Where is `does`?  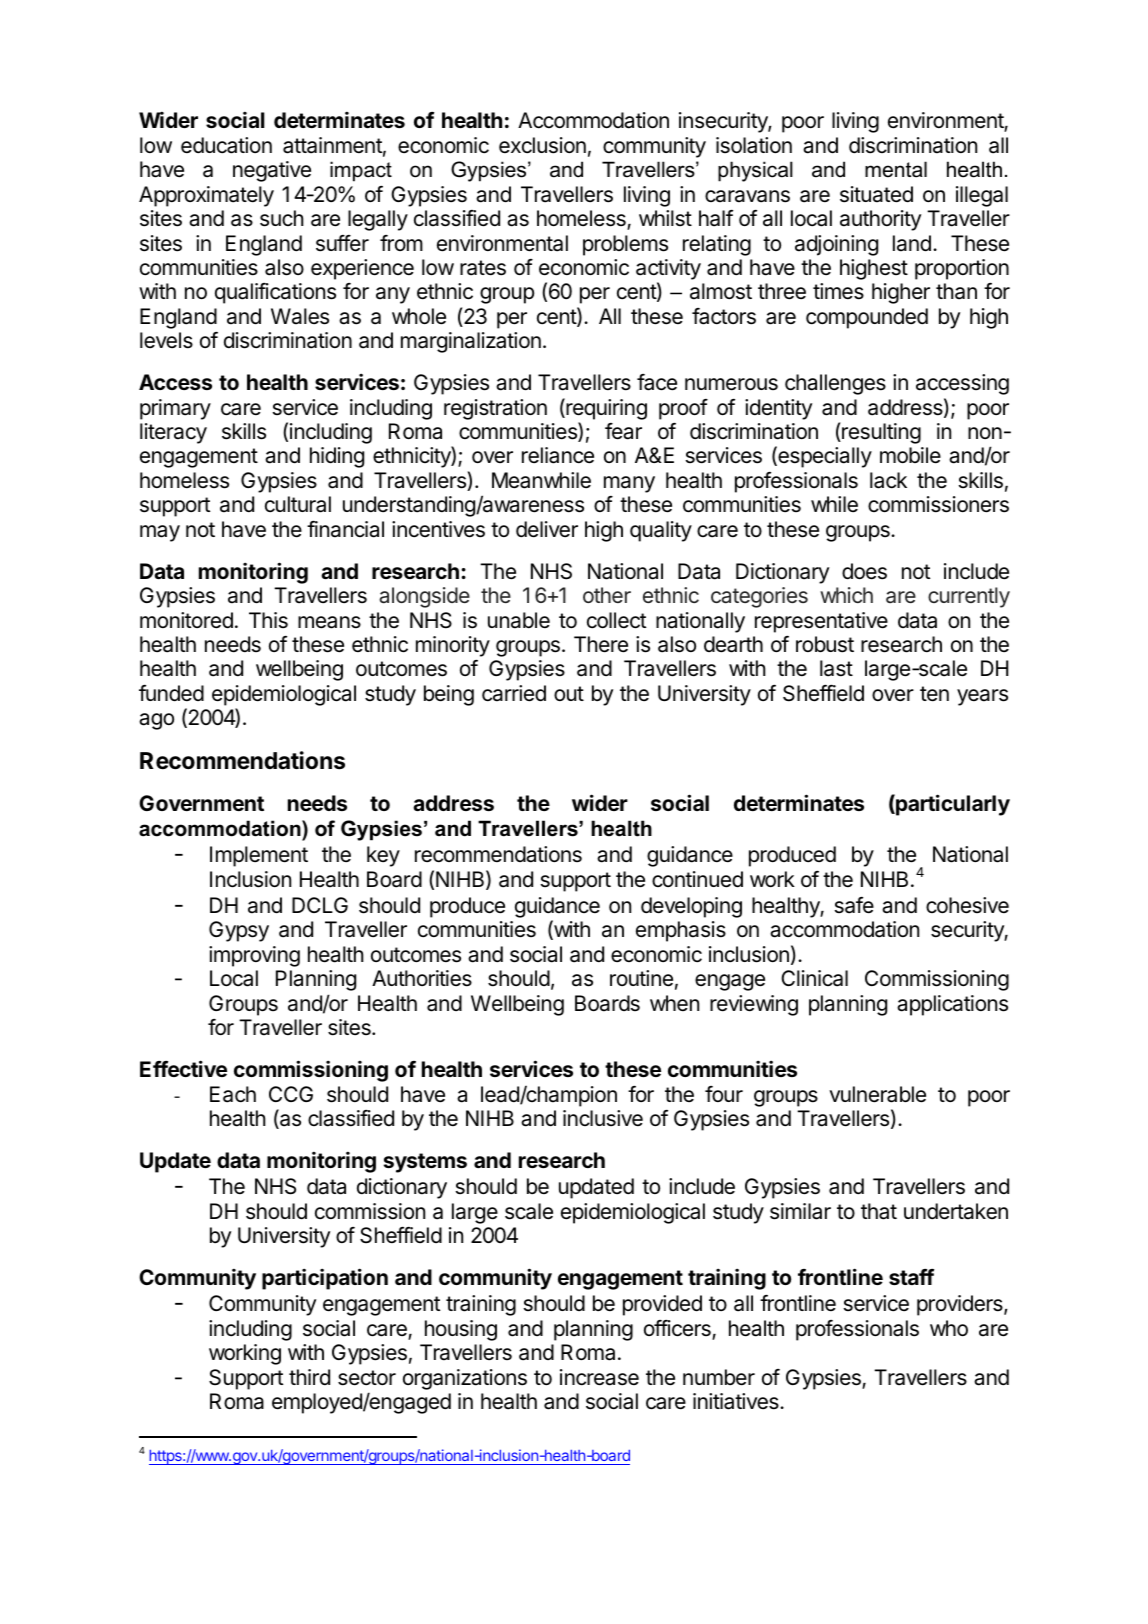
does is located at coordinates (864, 571).
